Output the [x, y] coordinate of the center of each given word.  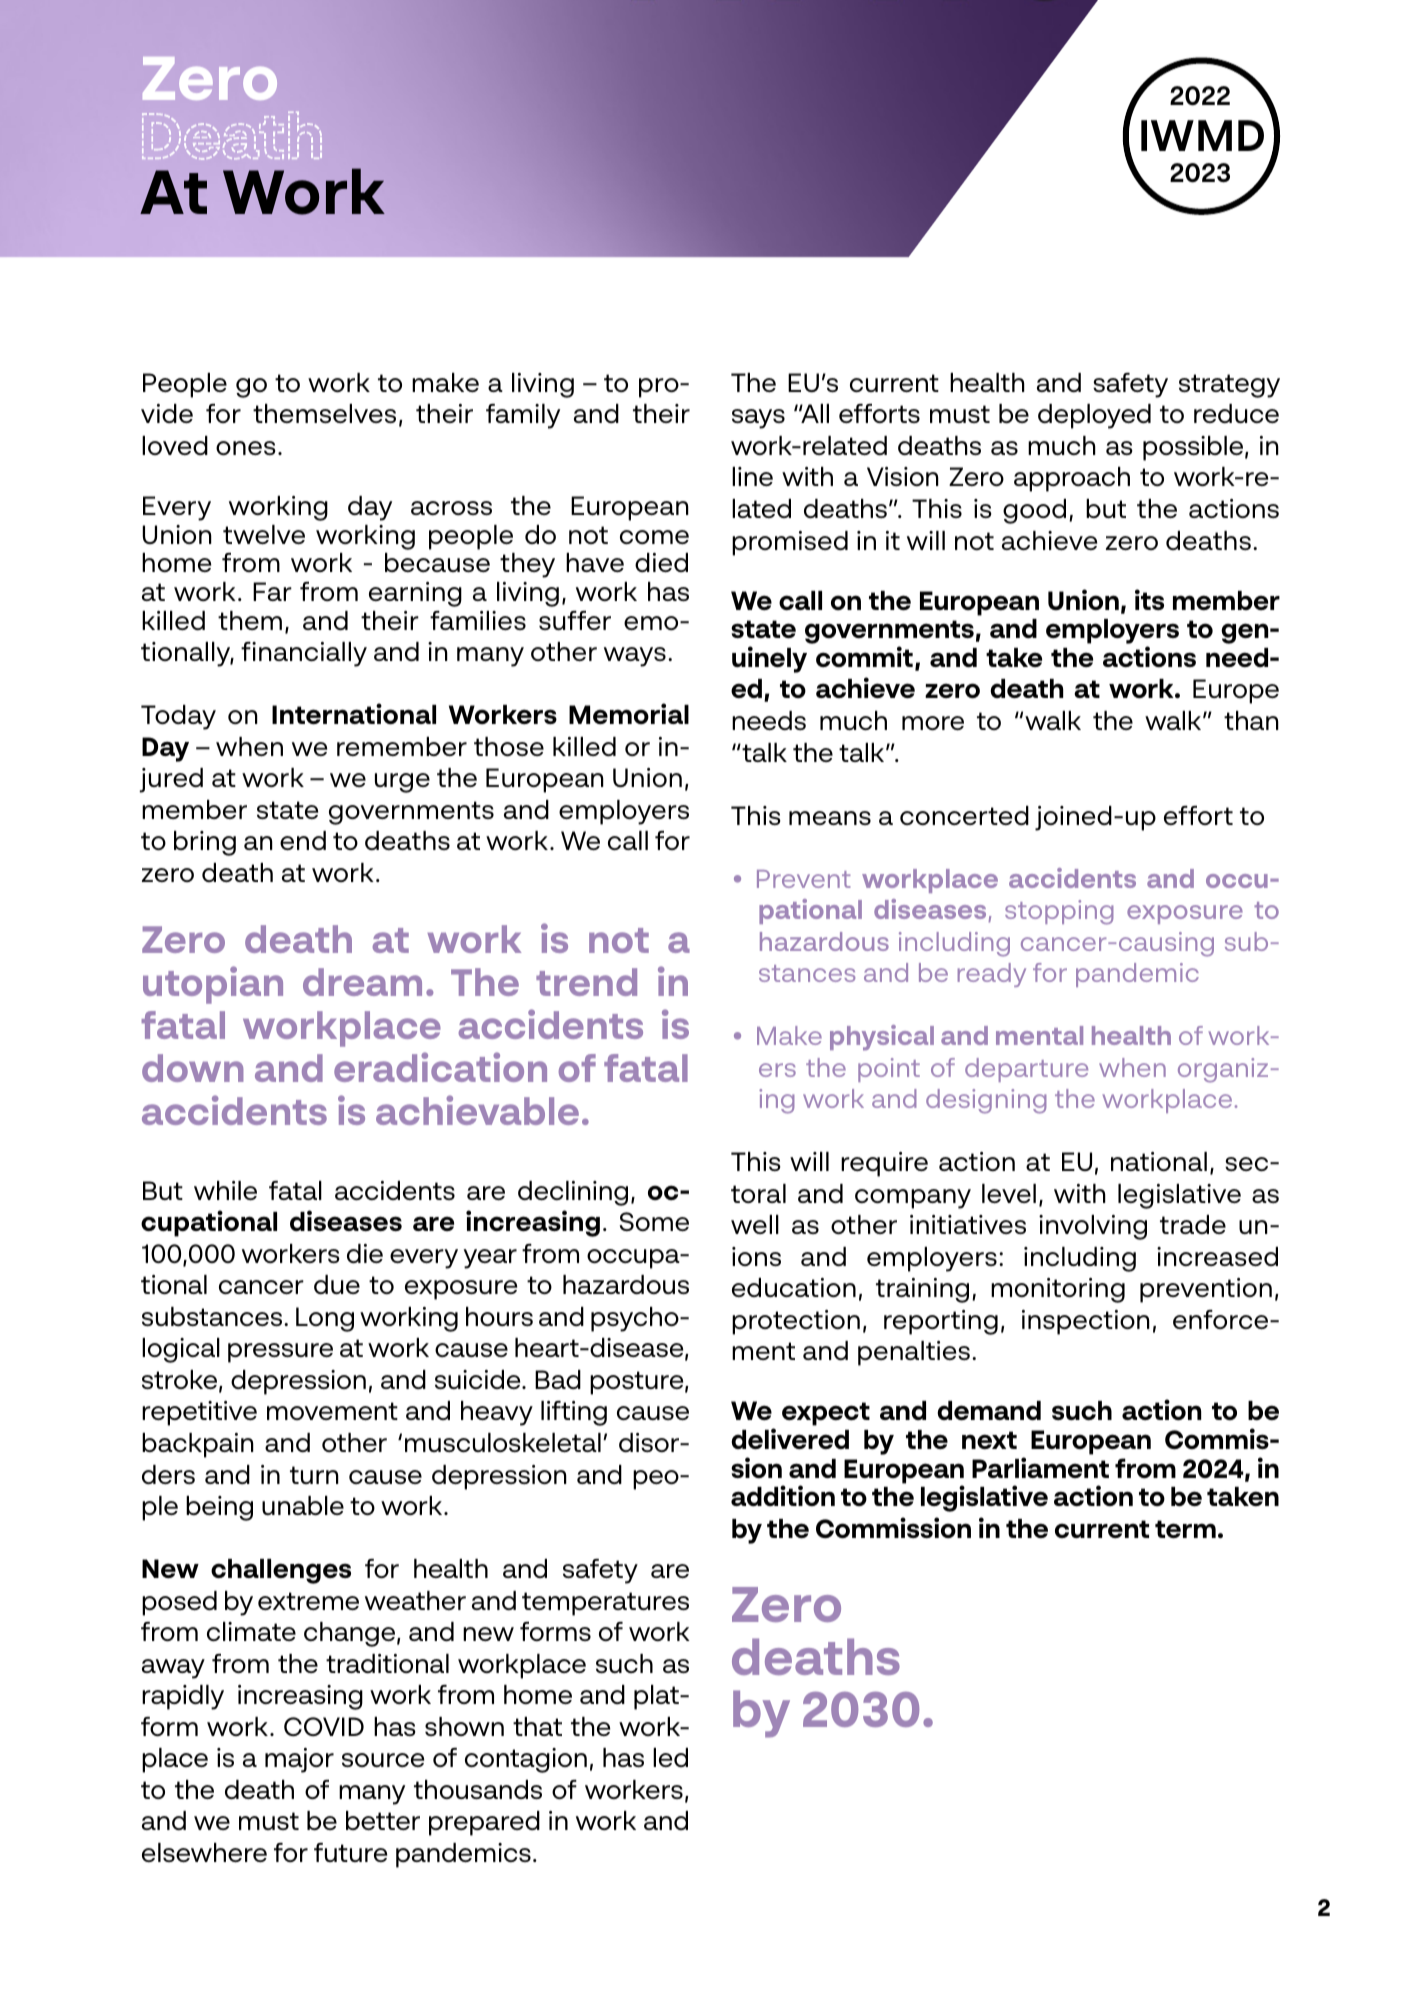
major [299, 1760]
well [755, 1224]
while [225, 1190]
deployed [1094, 416]
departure [1026, 1070]
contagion [526, 1760]
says [758, 419]
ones [246, 448]
